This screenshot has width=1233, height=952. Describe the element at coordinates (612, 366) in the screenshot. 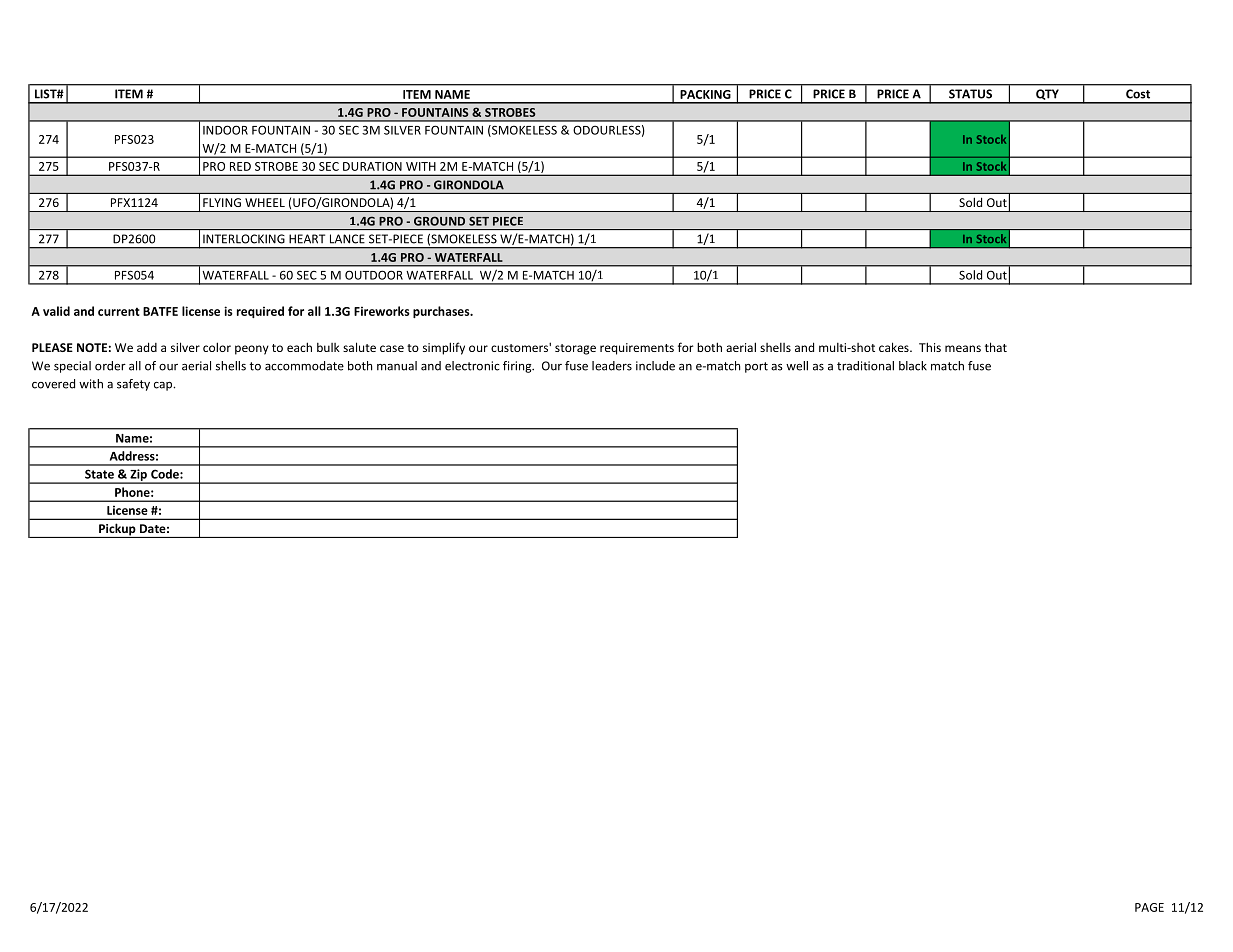

I see `leaders` at that location.
